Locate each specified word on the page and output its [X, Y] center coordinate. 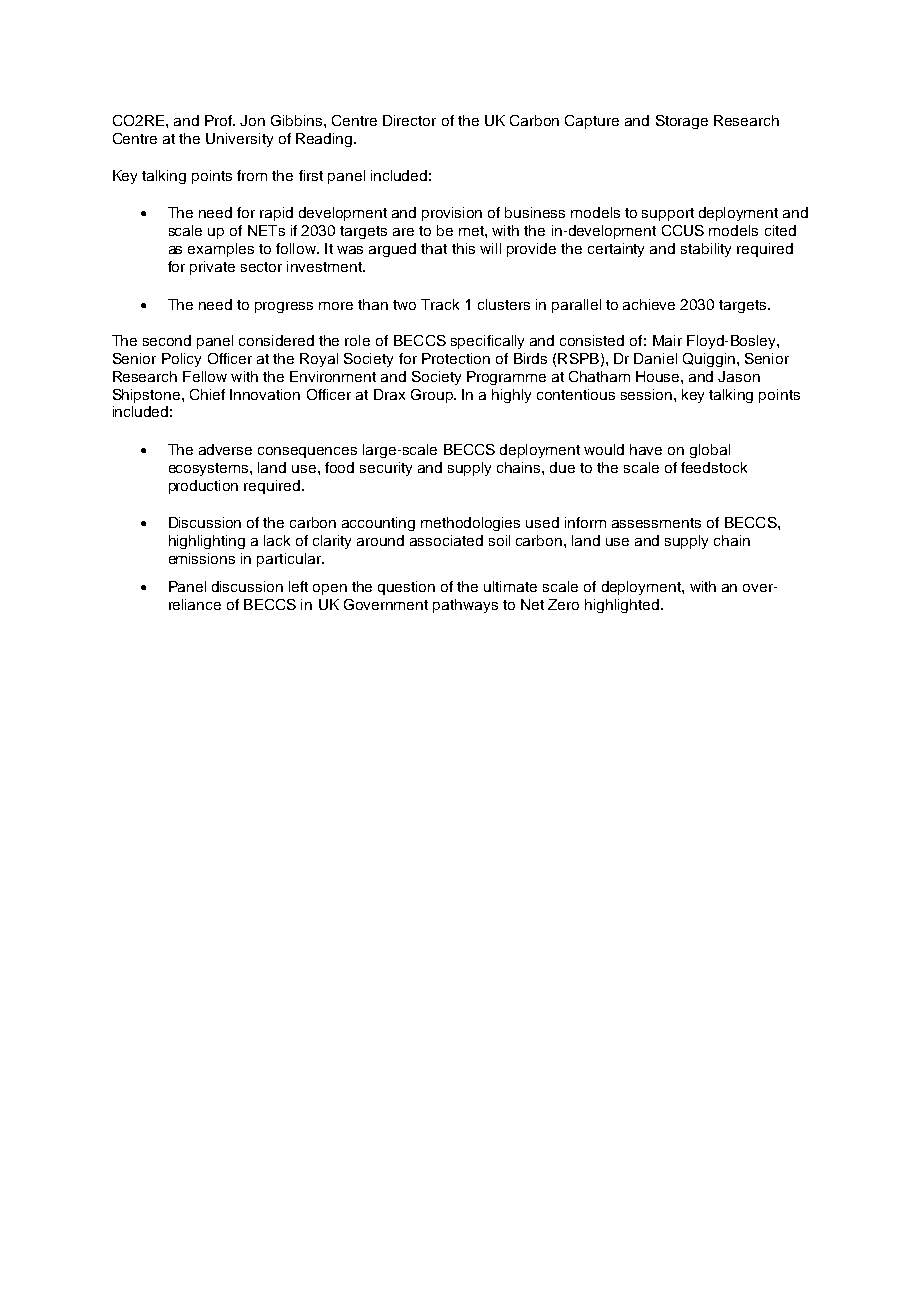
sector [261, 267]
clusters [504, 304]
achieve [649, 304]
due [562, 467]
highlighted [622, 606]
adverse [225, 449]
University [239, 140]
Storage [682, 122]
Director [409, 120]
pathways [465, 606]
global [710, 451]
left [298, 586]
